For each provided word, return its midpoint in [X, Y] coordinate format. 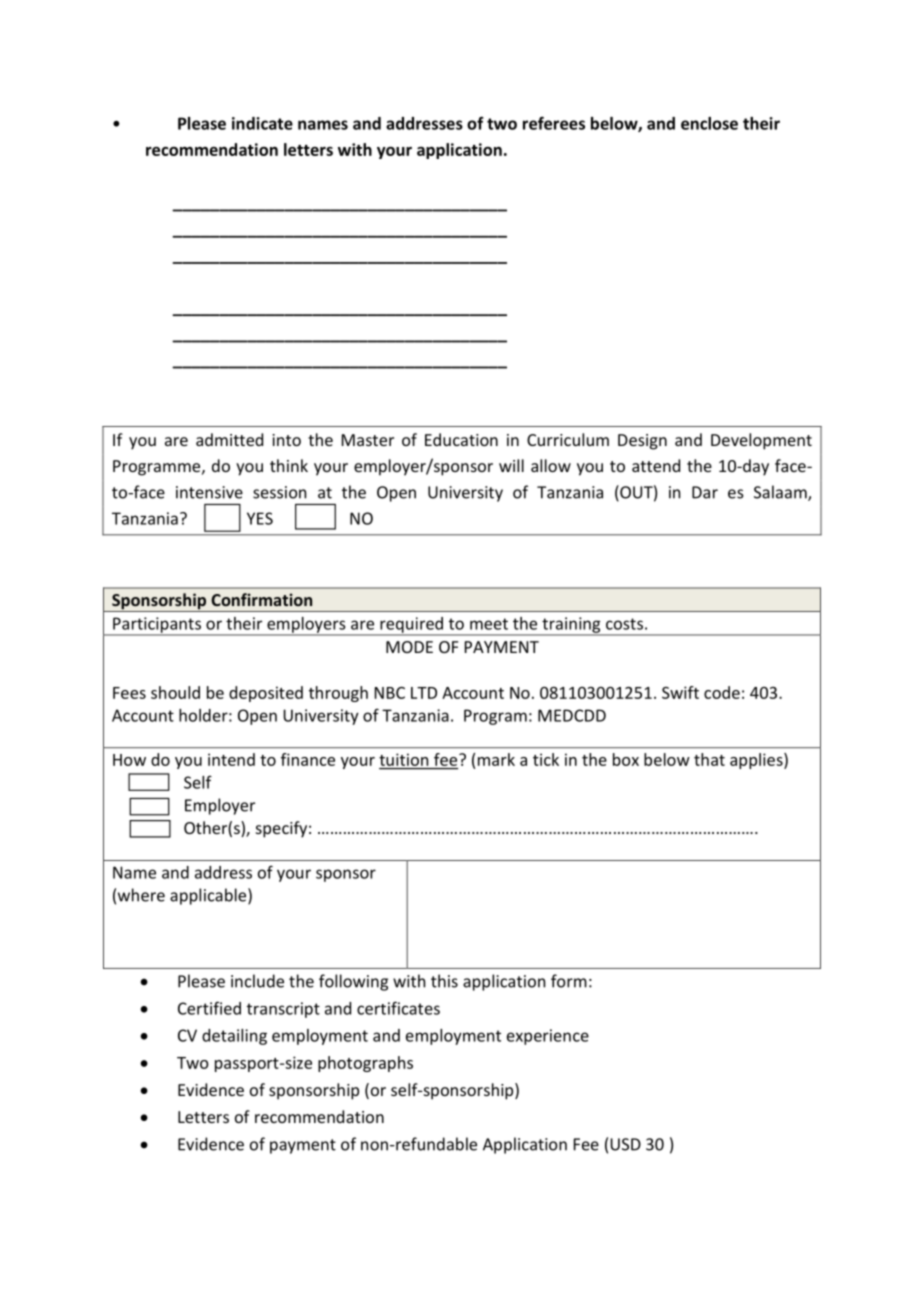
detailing [234, 1037]
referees [554, 123]
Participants [157, 626]
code [722, 692]
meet [489, 624]
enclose [709, 123]
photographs [365, 1064]
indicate [262, 123]
